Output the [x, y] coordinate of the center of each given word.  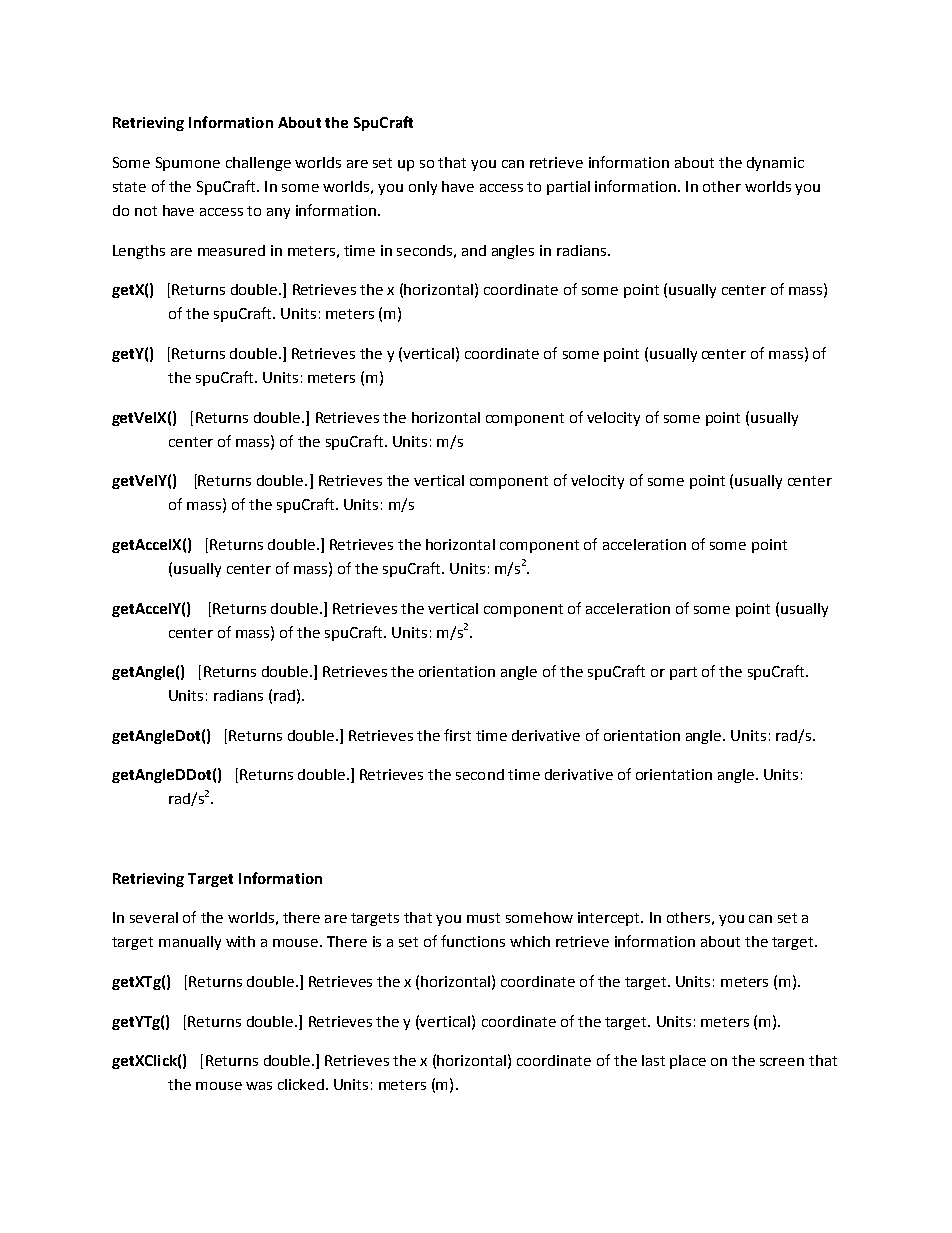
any [278, 213]
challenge [258, 164]
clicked [301, 1084]
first [457, 735]
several [154, 917]
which [530, 941]
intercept [610, 919]
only [423, 188]
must [483, 918]
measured [231, 250]
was [259, 1086]
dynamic [775, 164]
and [474, 250]
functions [473, 941]
